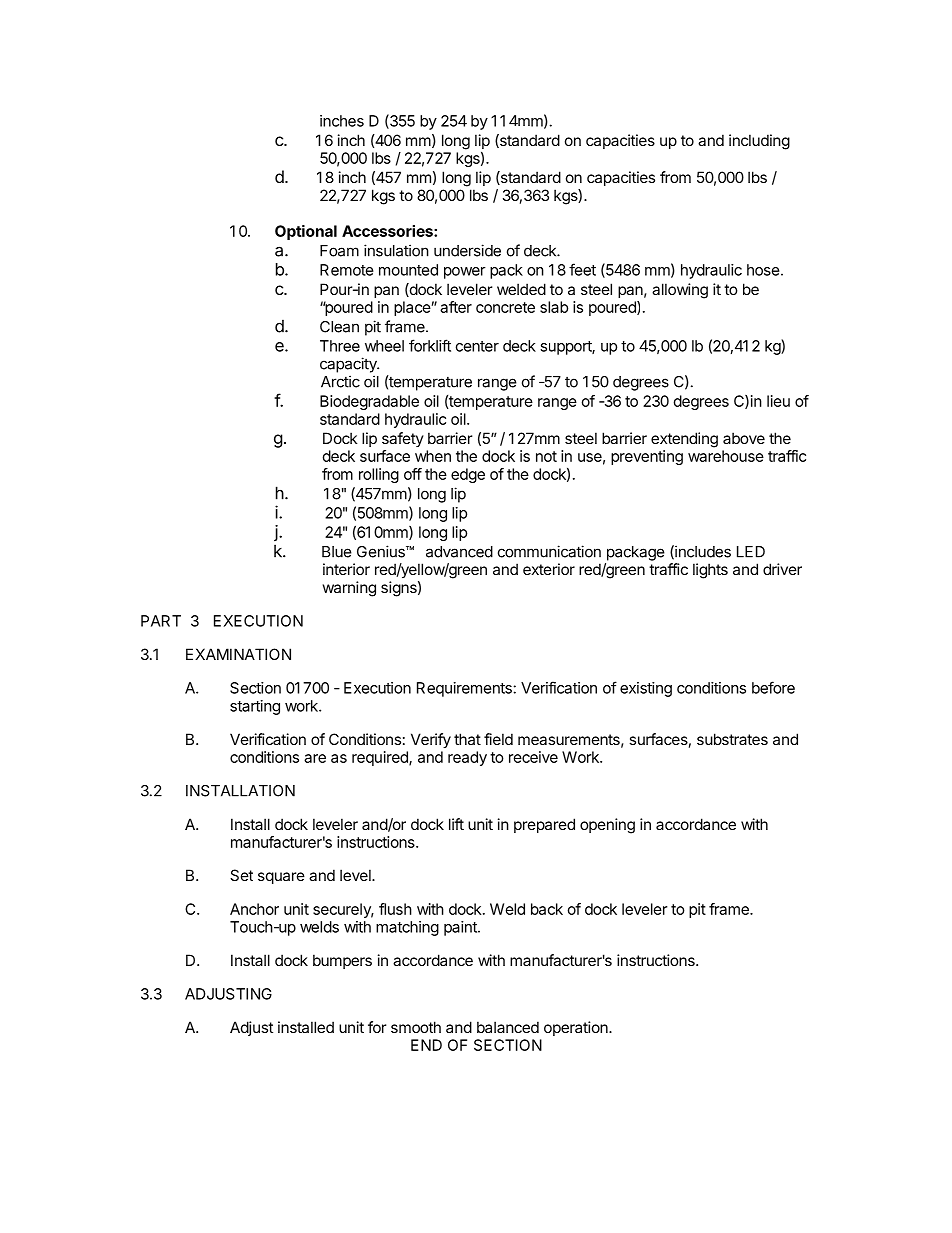  What do you see at coordinates (732, 739) in the page?
I see `substrates` at bounding box center [732, 739].
